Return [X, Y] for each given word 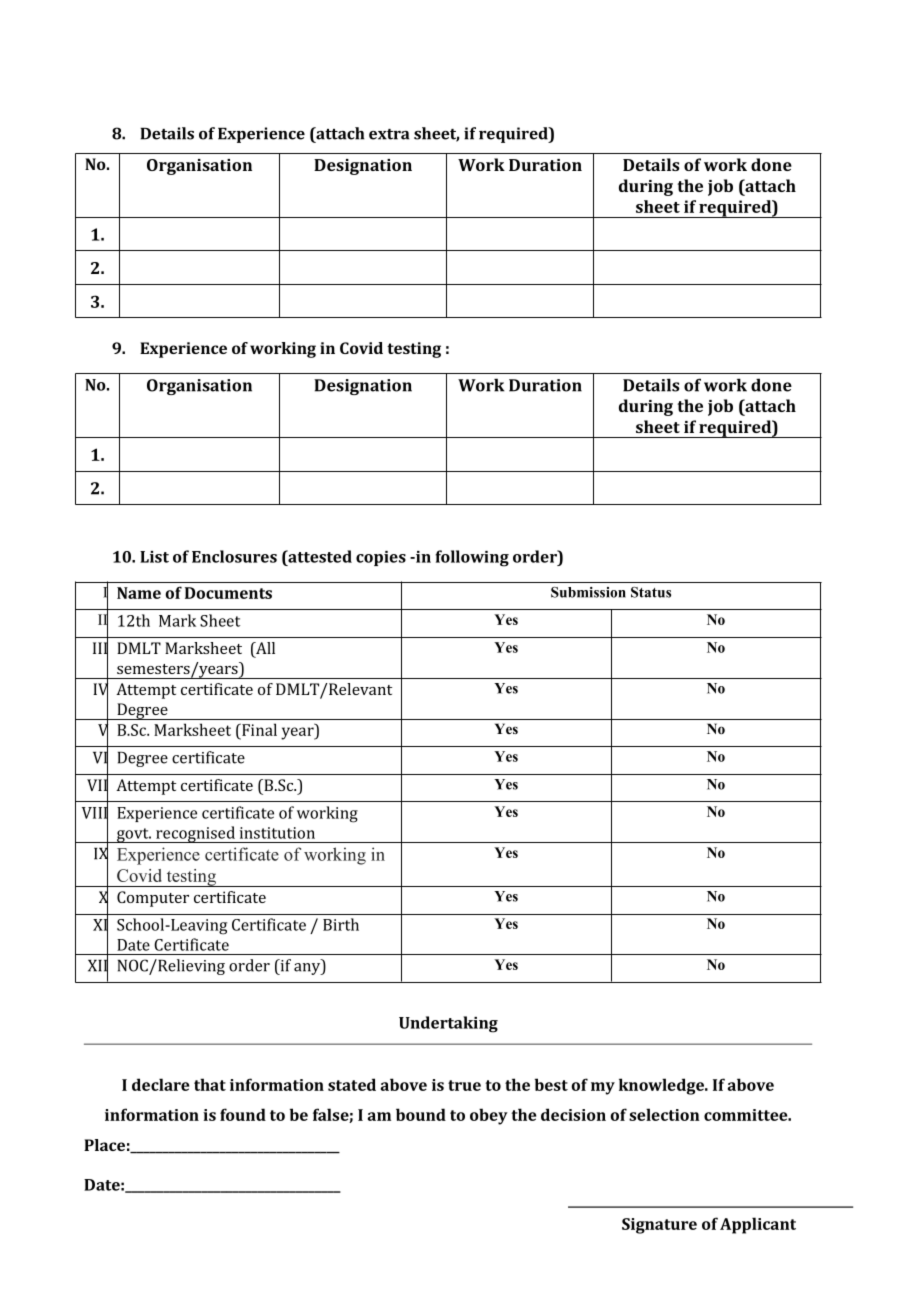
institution [277, 833]
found [243, 1114]
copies [381, 558]
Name [139, 593]
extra [389, 134]
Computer [153, 899]
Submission [588, 592]
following [472, 558]
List [154, 557]
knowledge [662, 1086]
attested [319, 556]
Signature [659, 1226]
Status [651, 592]
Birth [341, 924]
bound [421, 1114]
